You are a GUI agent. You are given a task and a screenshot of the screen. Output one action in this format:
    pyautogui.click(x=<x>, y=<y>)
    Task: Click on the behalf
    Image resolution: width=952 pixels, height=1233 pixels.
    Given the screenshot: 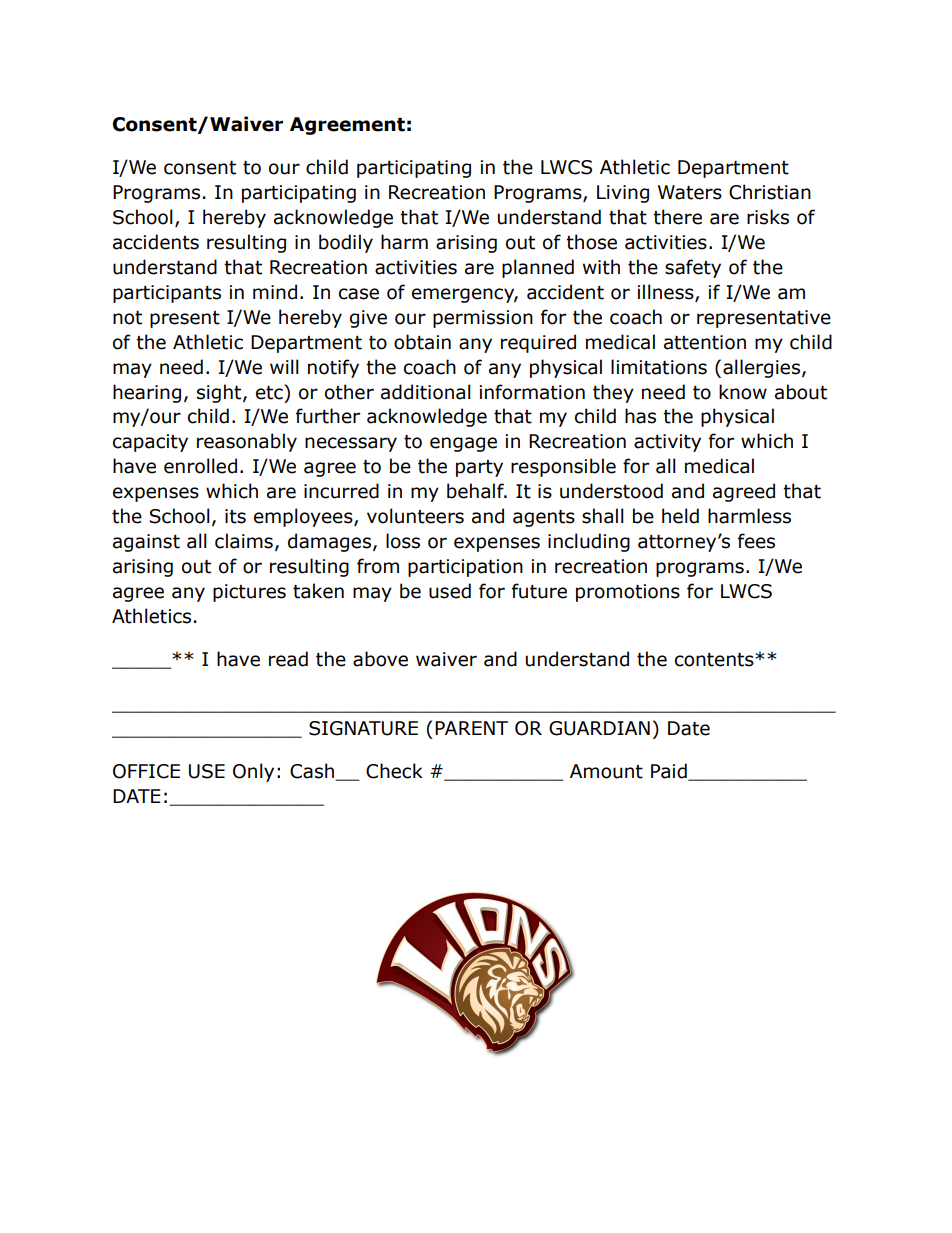 What is the action you would take?
    pyautogui.click(x=476, y=491)
